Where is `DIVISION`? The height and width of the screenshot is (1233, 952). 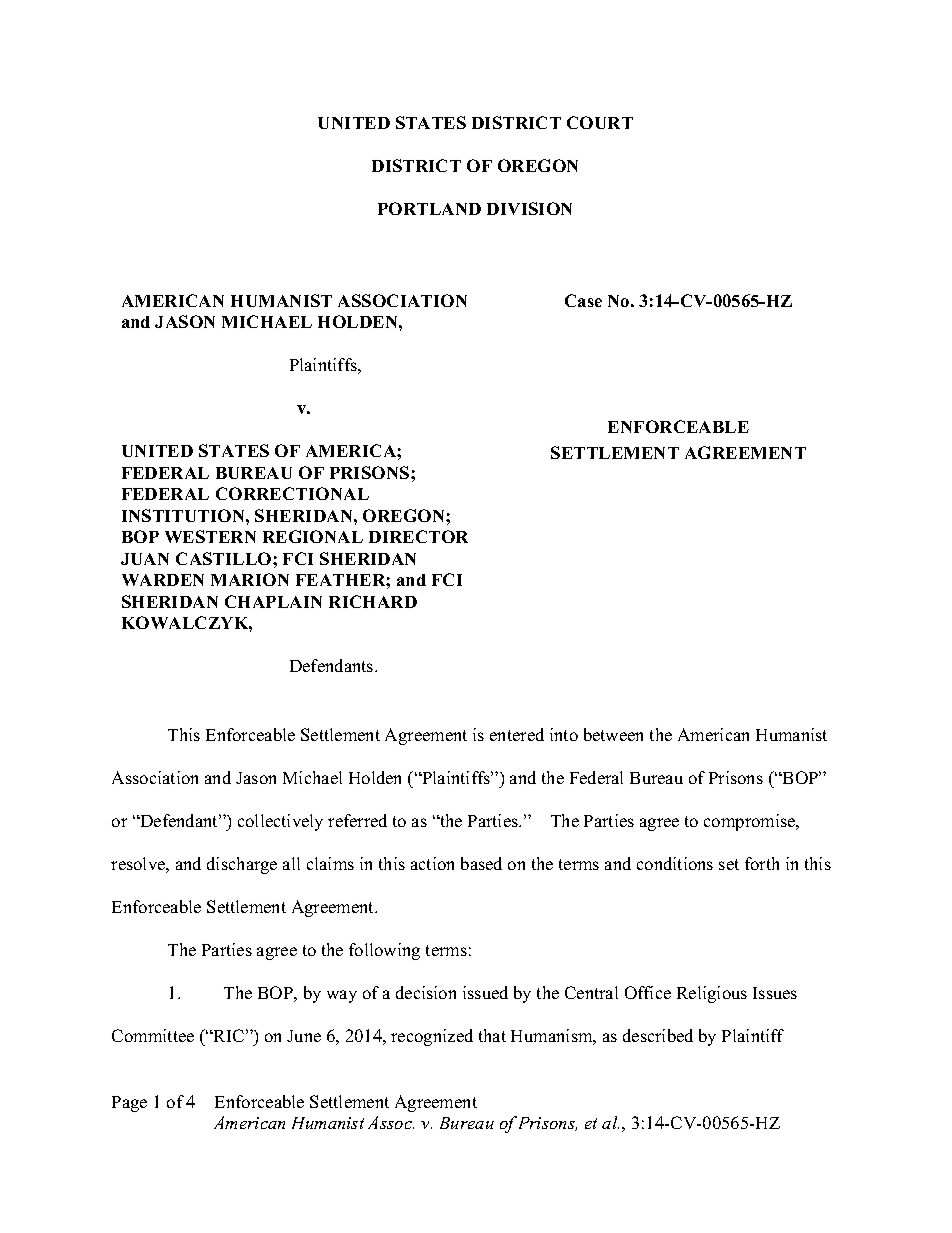 DIVISION is located at coordinates (529, 208).
